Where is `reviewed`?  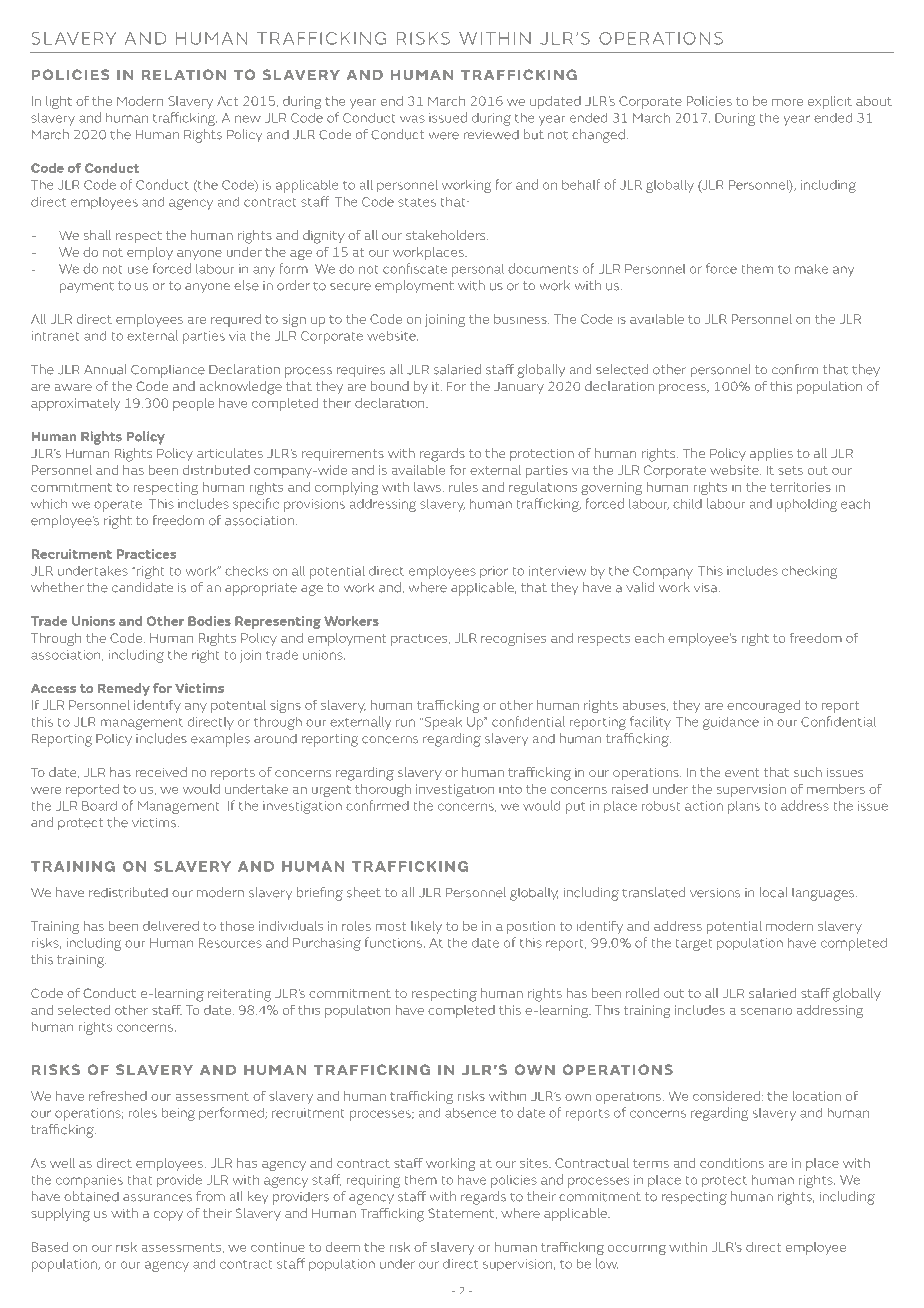 reviewed is located at coordinates (491, 134).
